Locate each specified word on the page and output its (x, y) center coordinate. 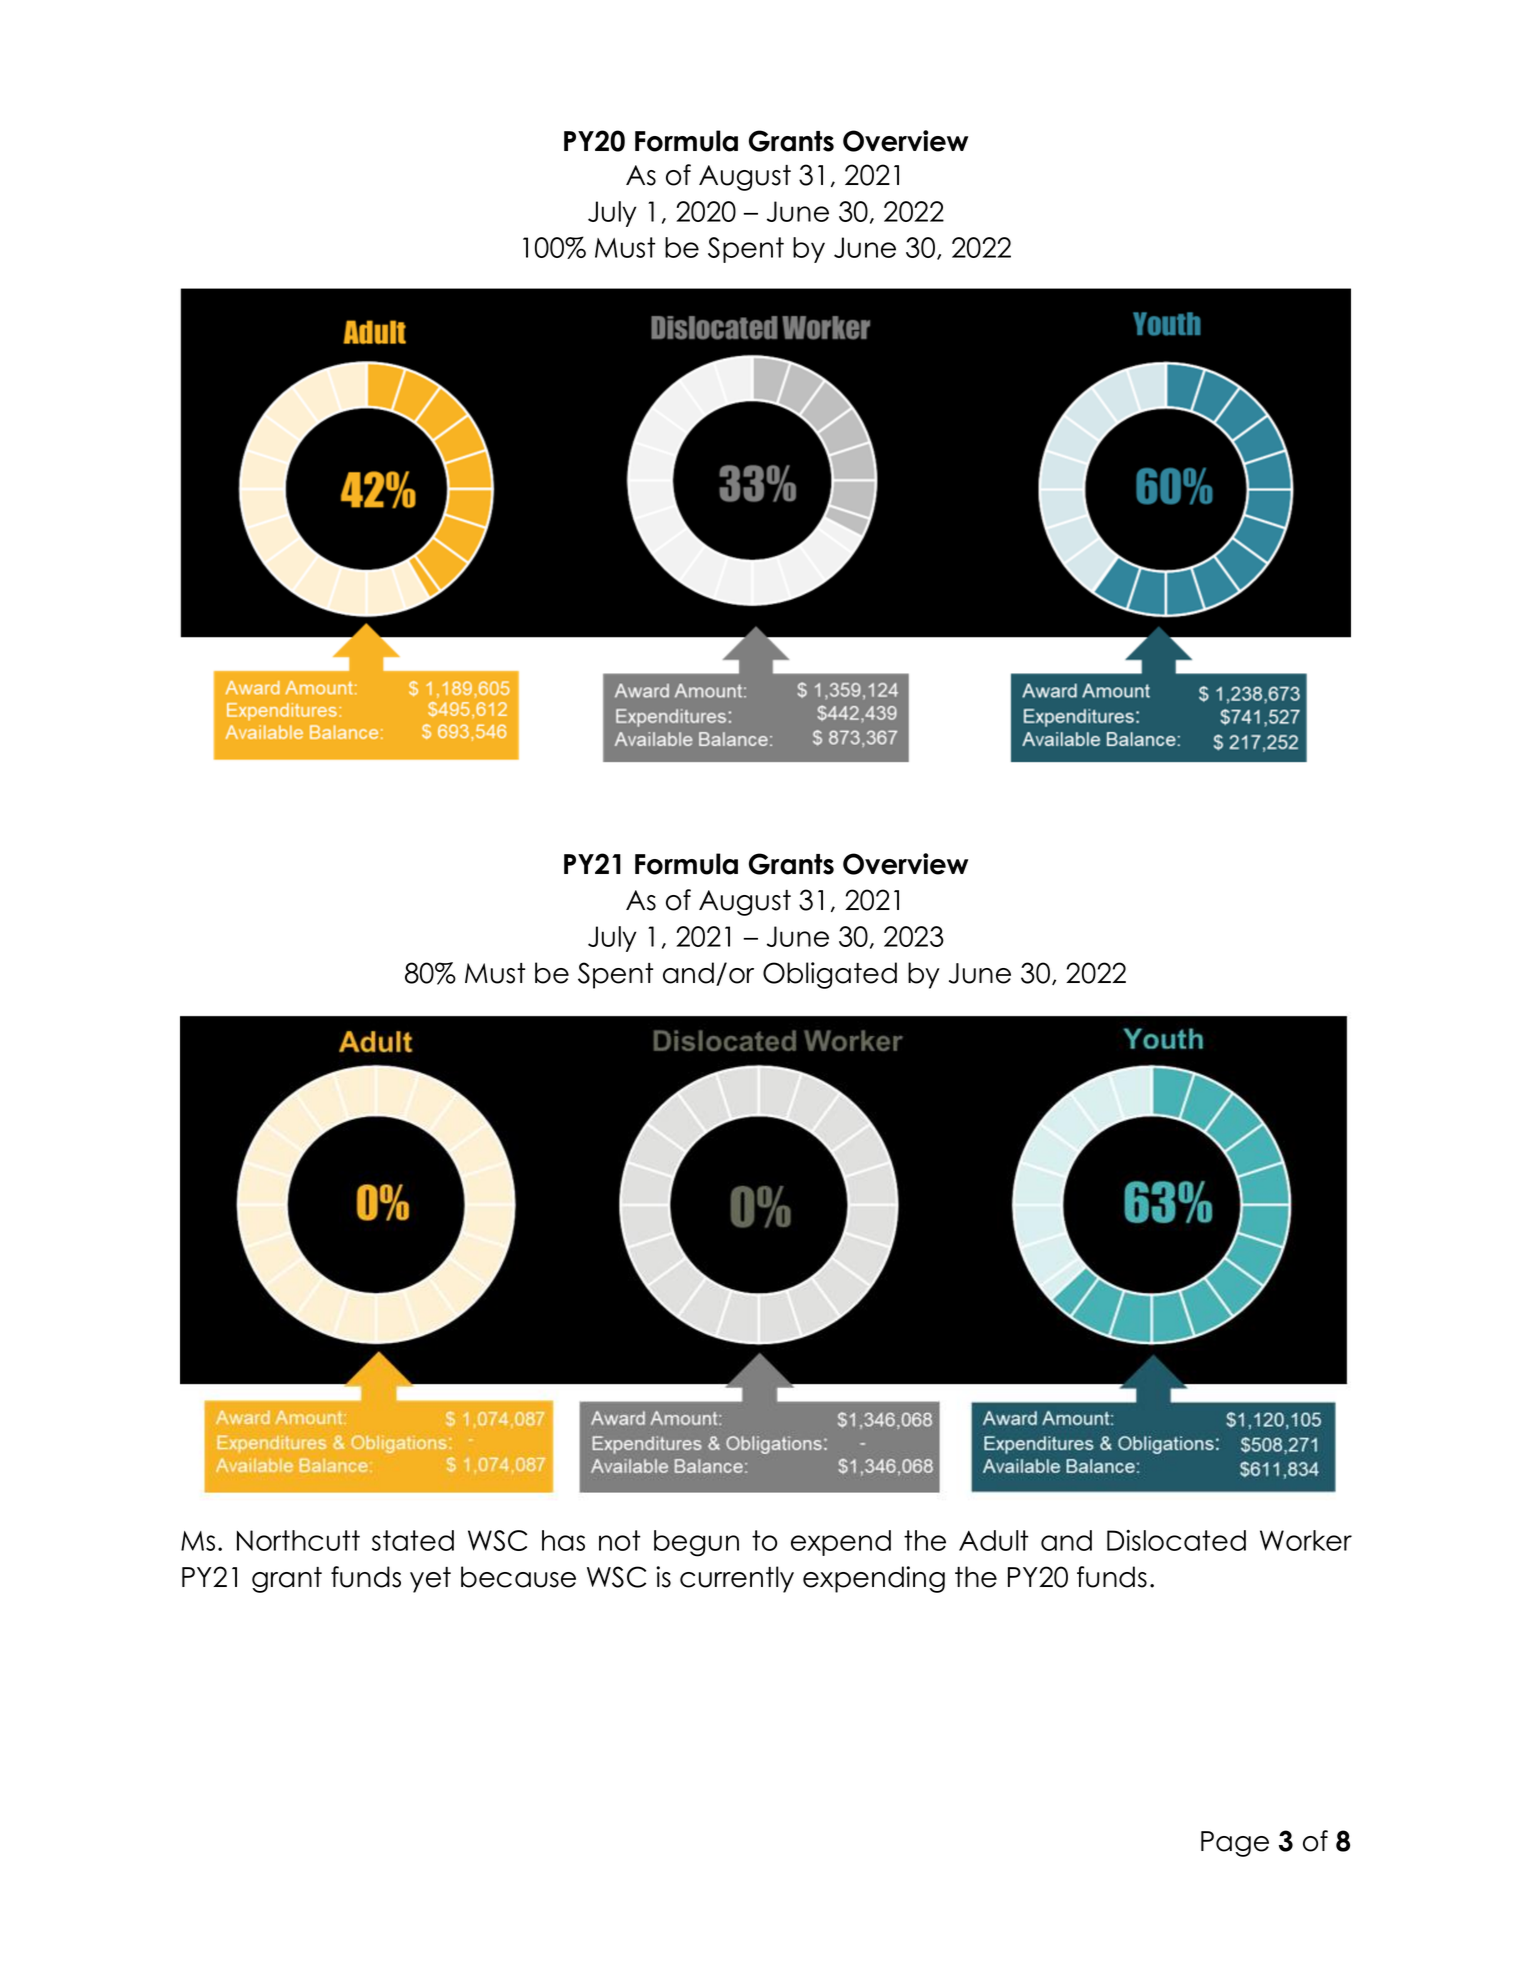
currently (737, 1579)
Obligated (830, 975)
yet (430, 1580)
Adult (994, 1540)
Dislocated (1176, 1540)
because (518, 1577)
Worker (1306, 1540)
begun (696, 1543)
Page (1235, 1844)
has (563, 1540)
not (620, 1540)
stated (413, 1540)
